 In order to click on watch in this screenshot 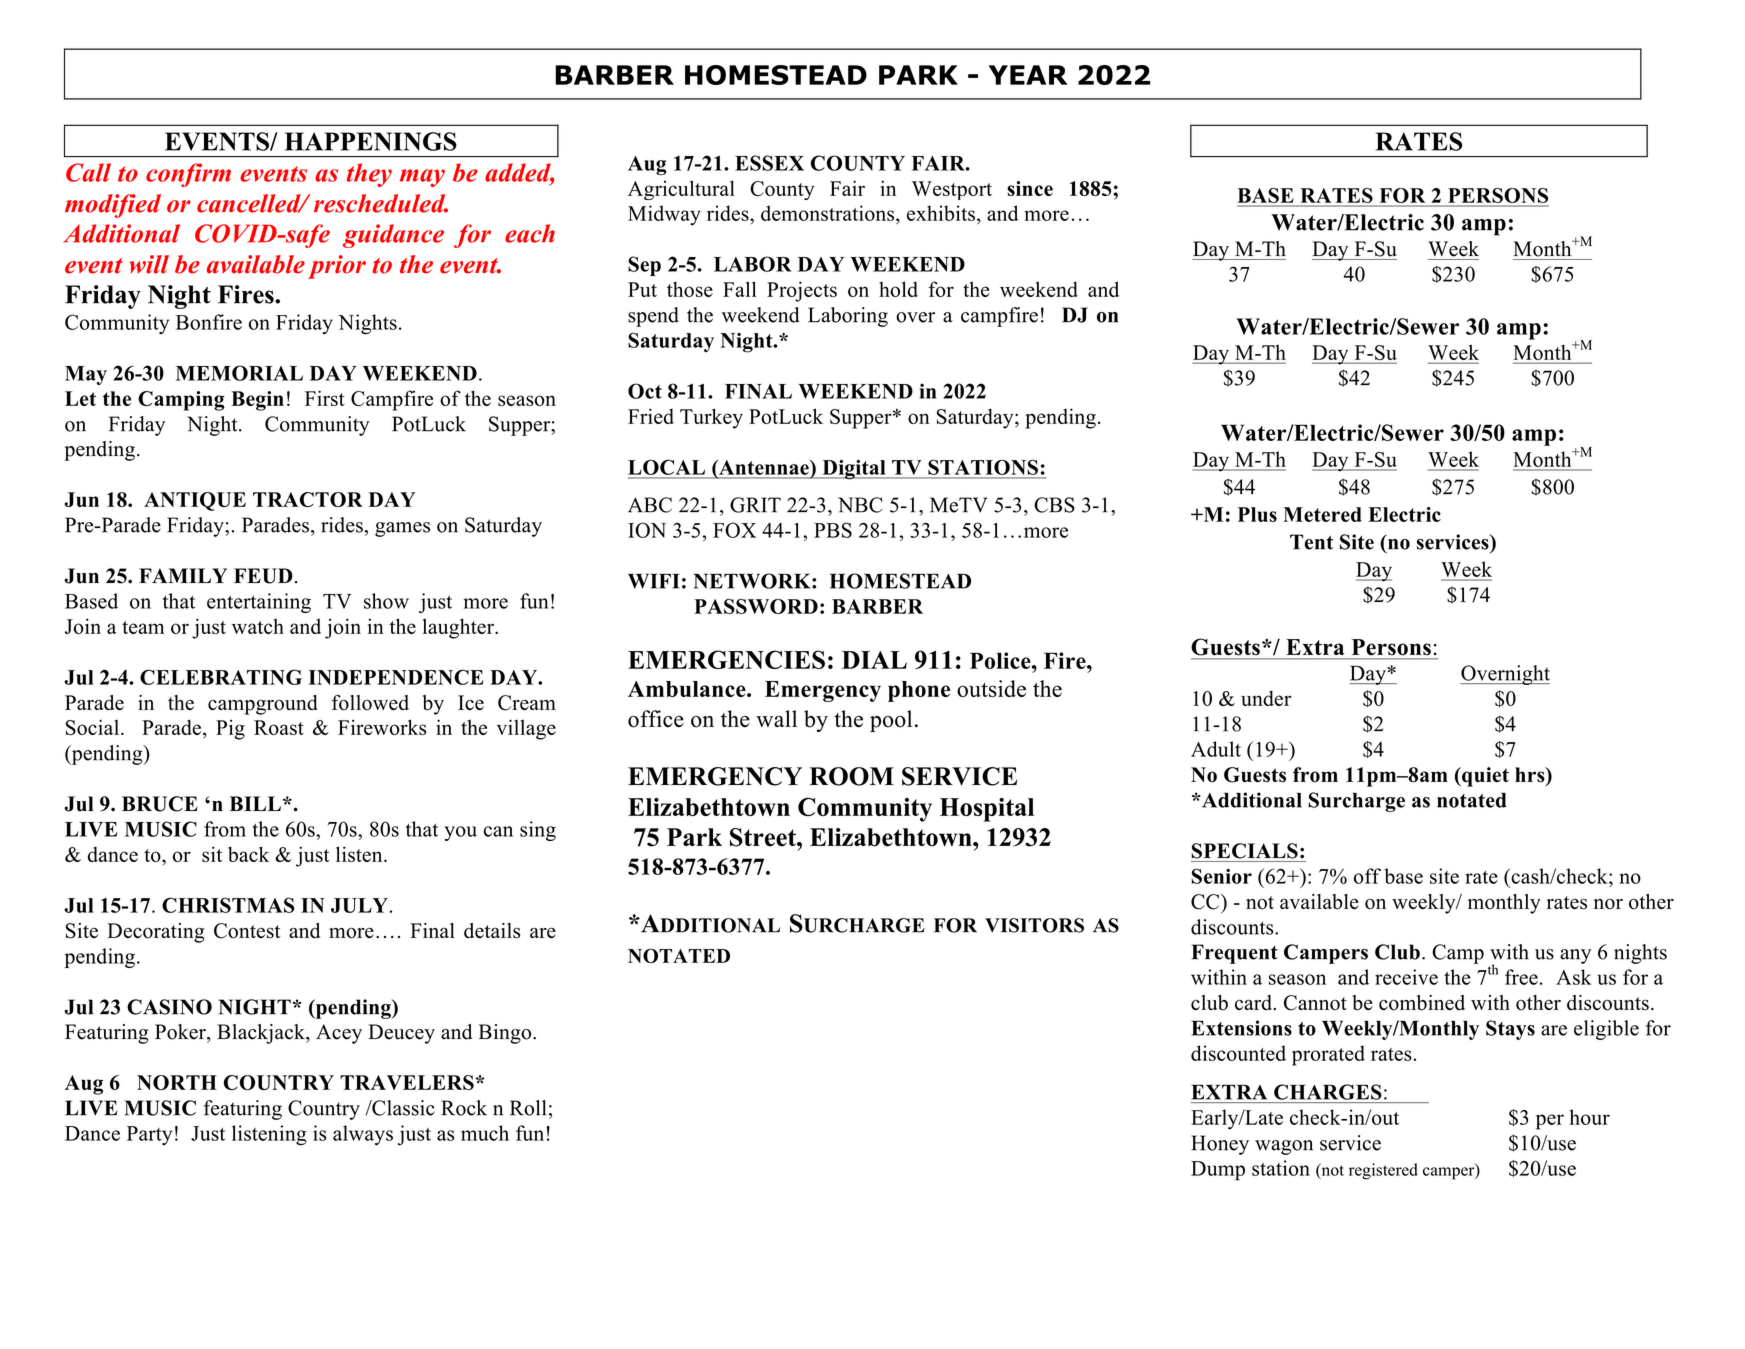, I will do `click(258, 626)`.
